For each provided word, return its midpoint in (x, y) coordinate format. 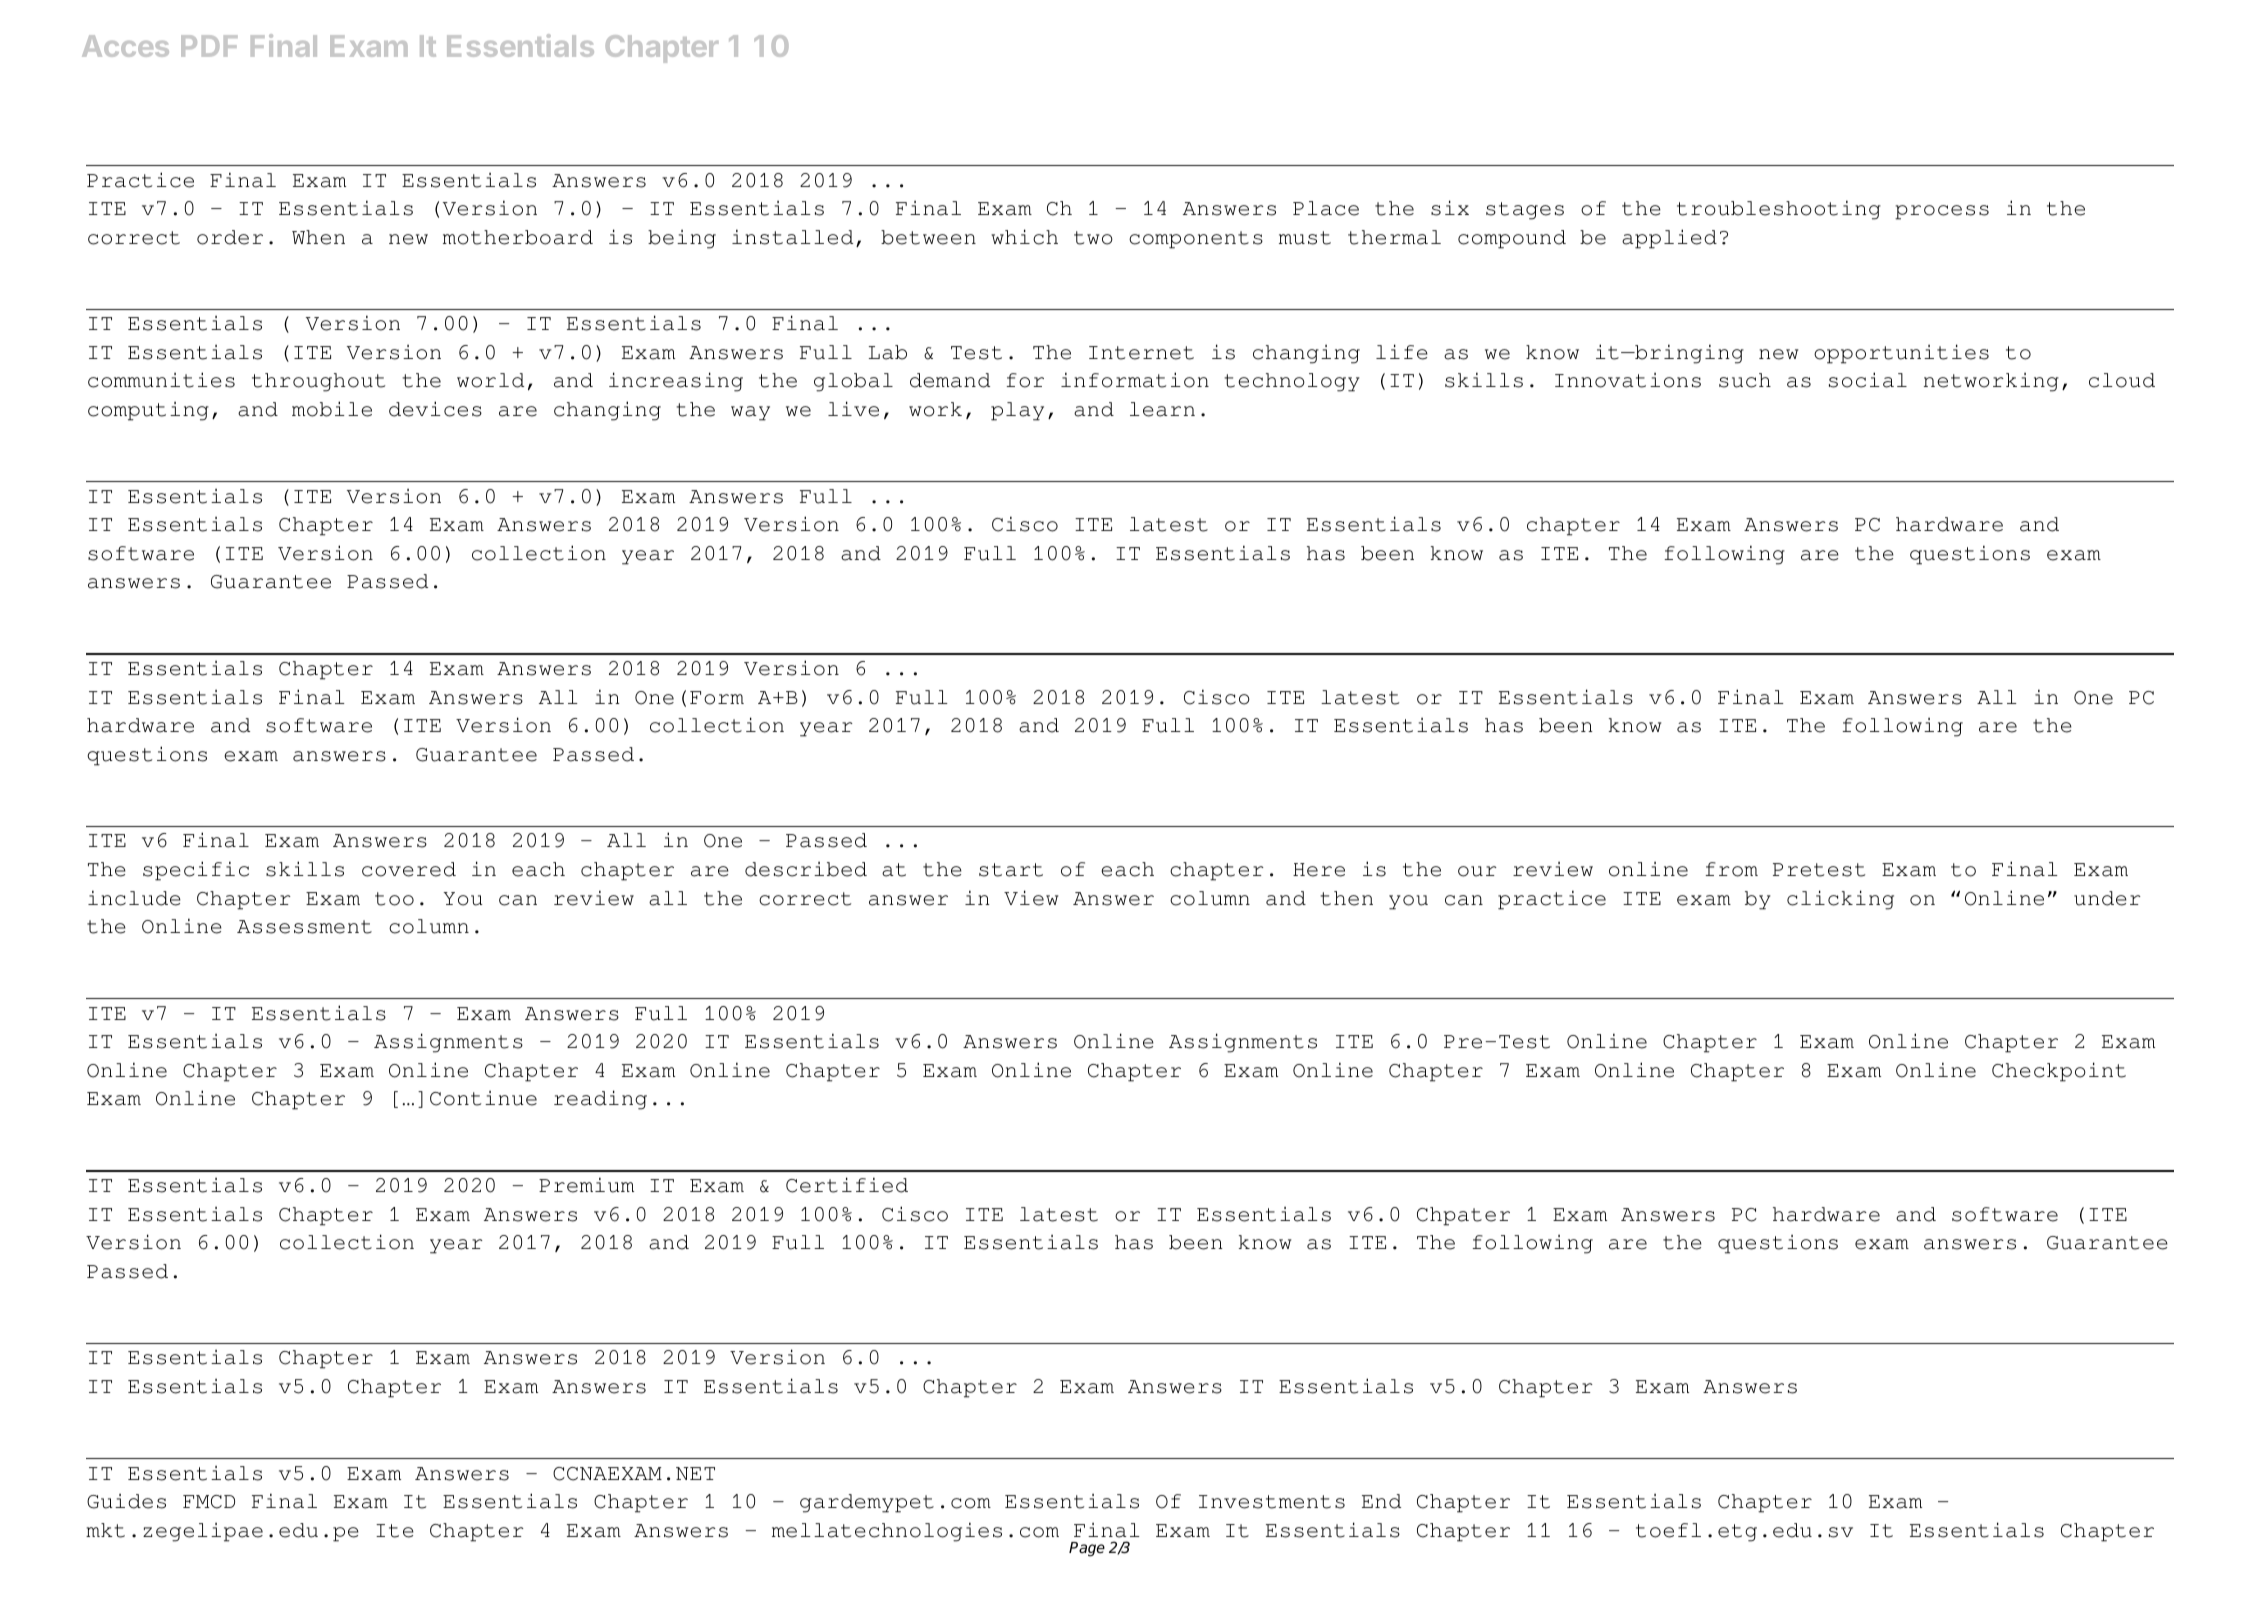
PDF (209, 46)
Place (1326, 208)
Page (1087, 1549)
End (1381, 1501)
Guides (126, 1501)
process (1942, 212)
